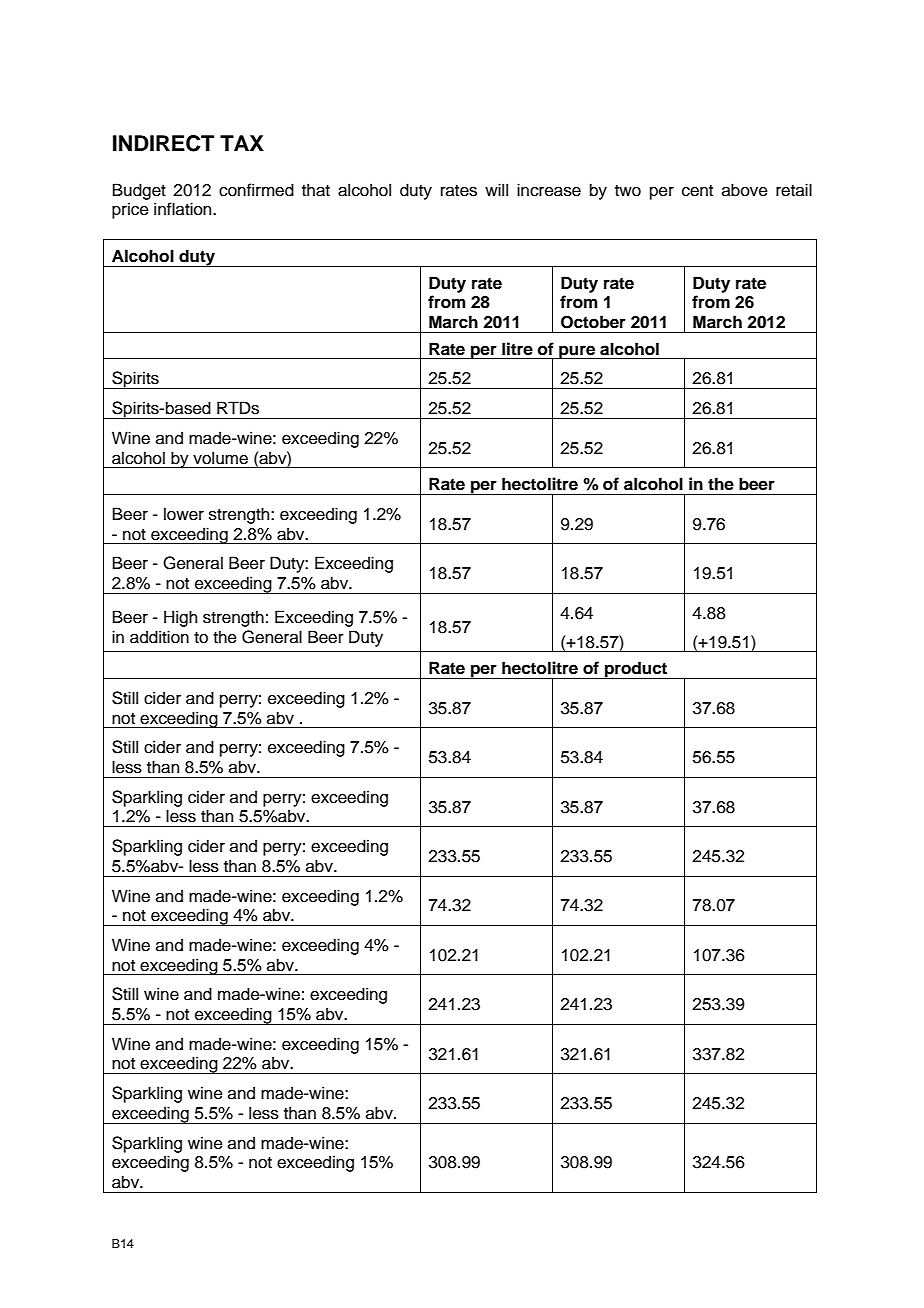  What do you see at coordinates (184, 514) in the document?
I see `lower` at bounding box center [184, 514].
